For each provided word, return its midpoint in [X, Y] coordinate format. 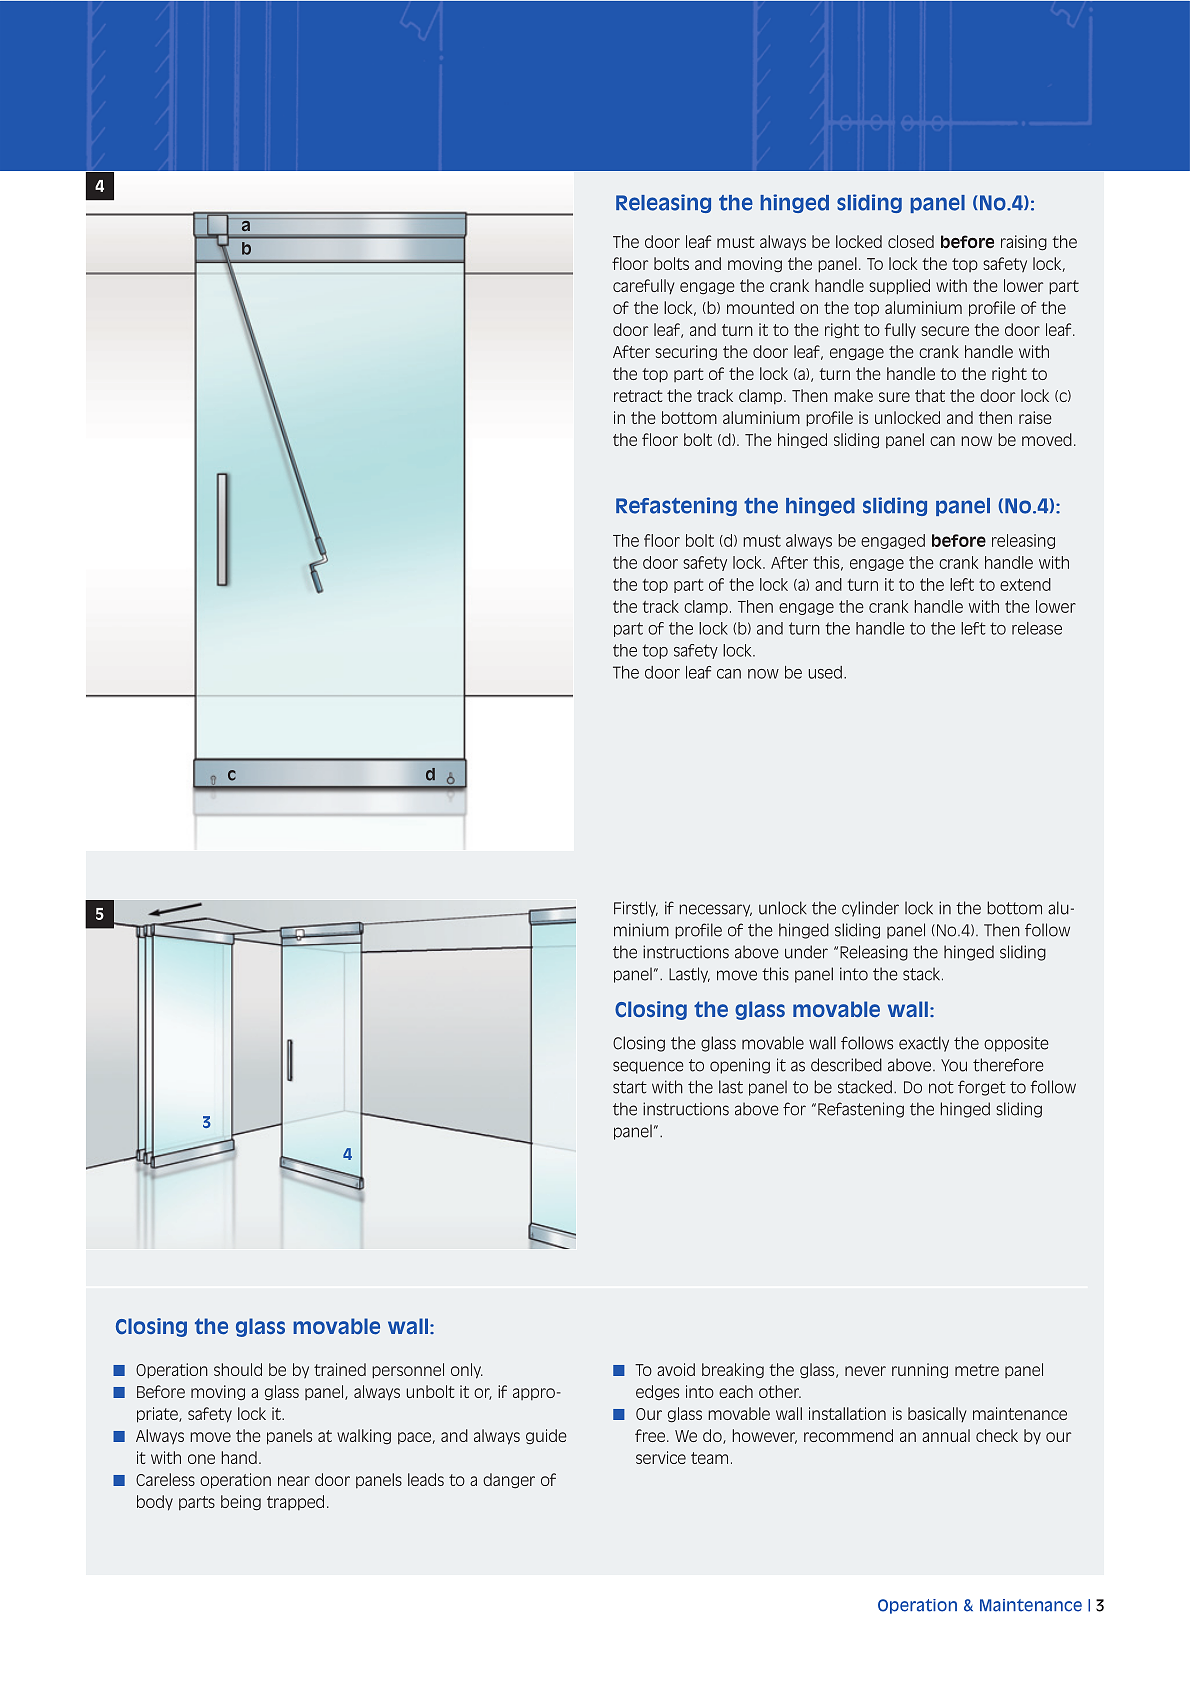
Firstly [636, 909]
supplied [899, 287]
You [954, 1065]
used [825, 672]
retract [638, 396]
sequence [648, 1067]
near [294, 1481]
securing [686, 352]
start [630, 1087]
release [1037, 628]
